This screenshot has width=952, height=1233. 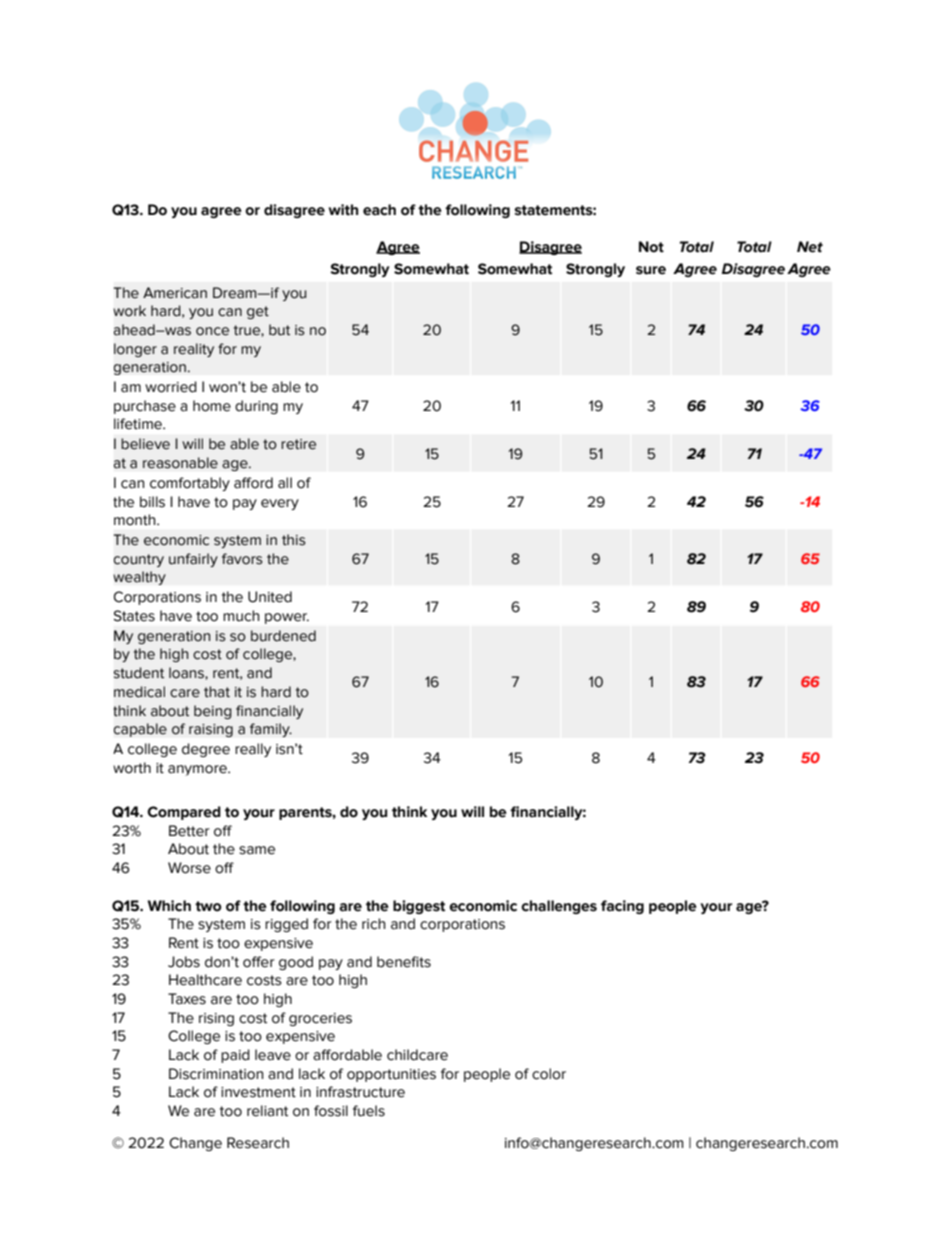 I want to click on Discrimination, so click(x=216, y=1074).
